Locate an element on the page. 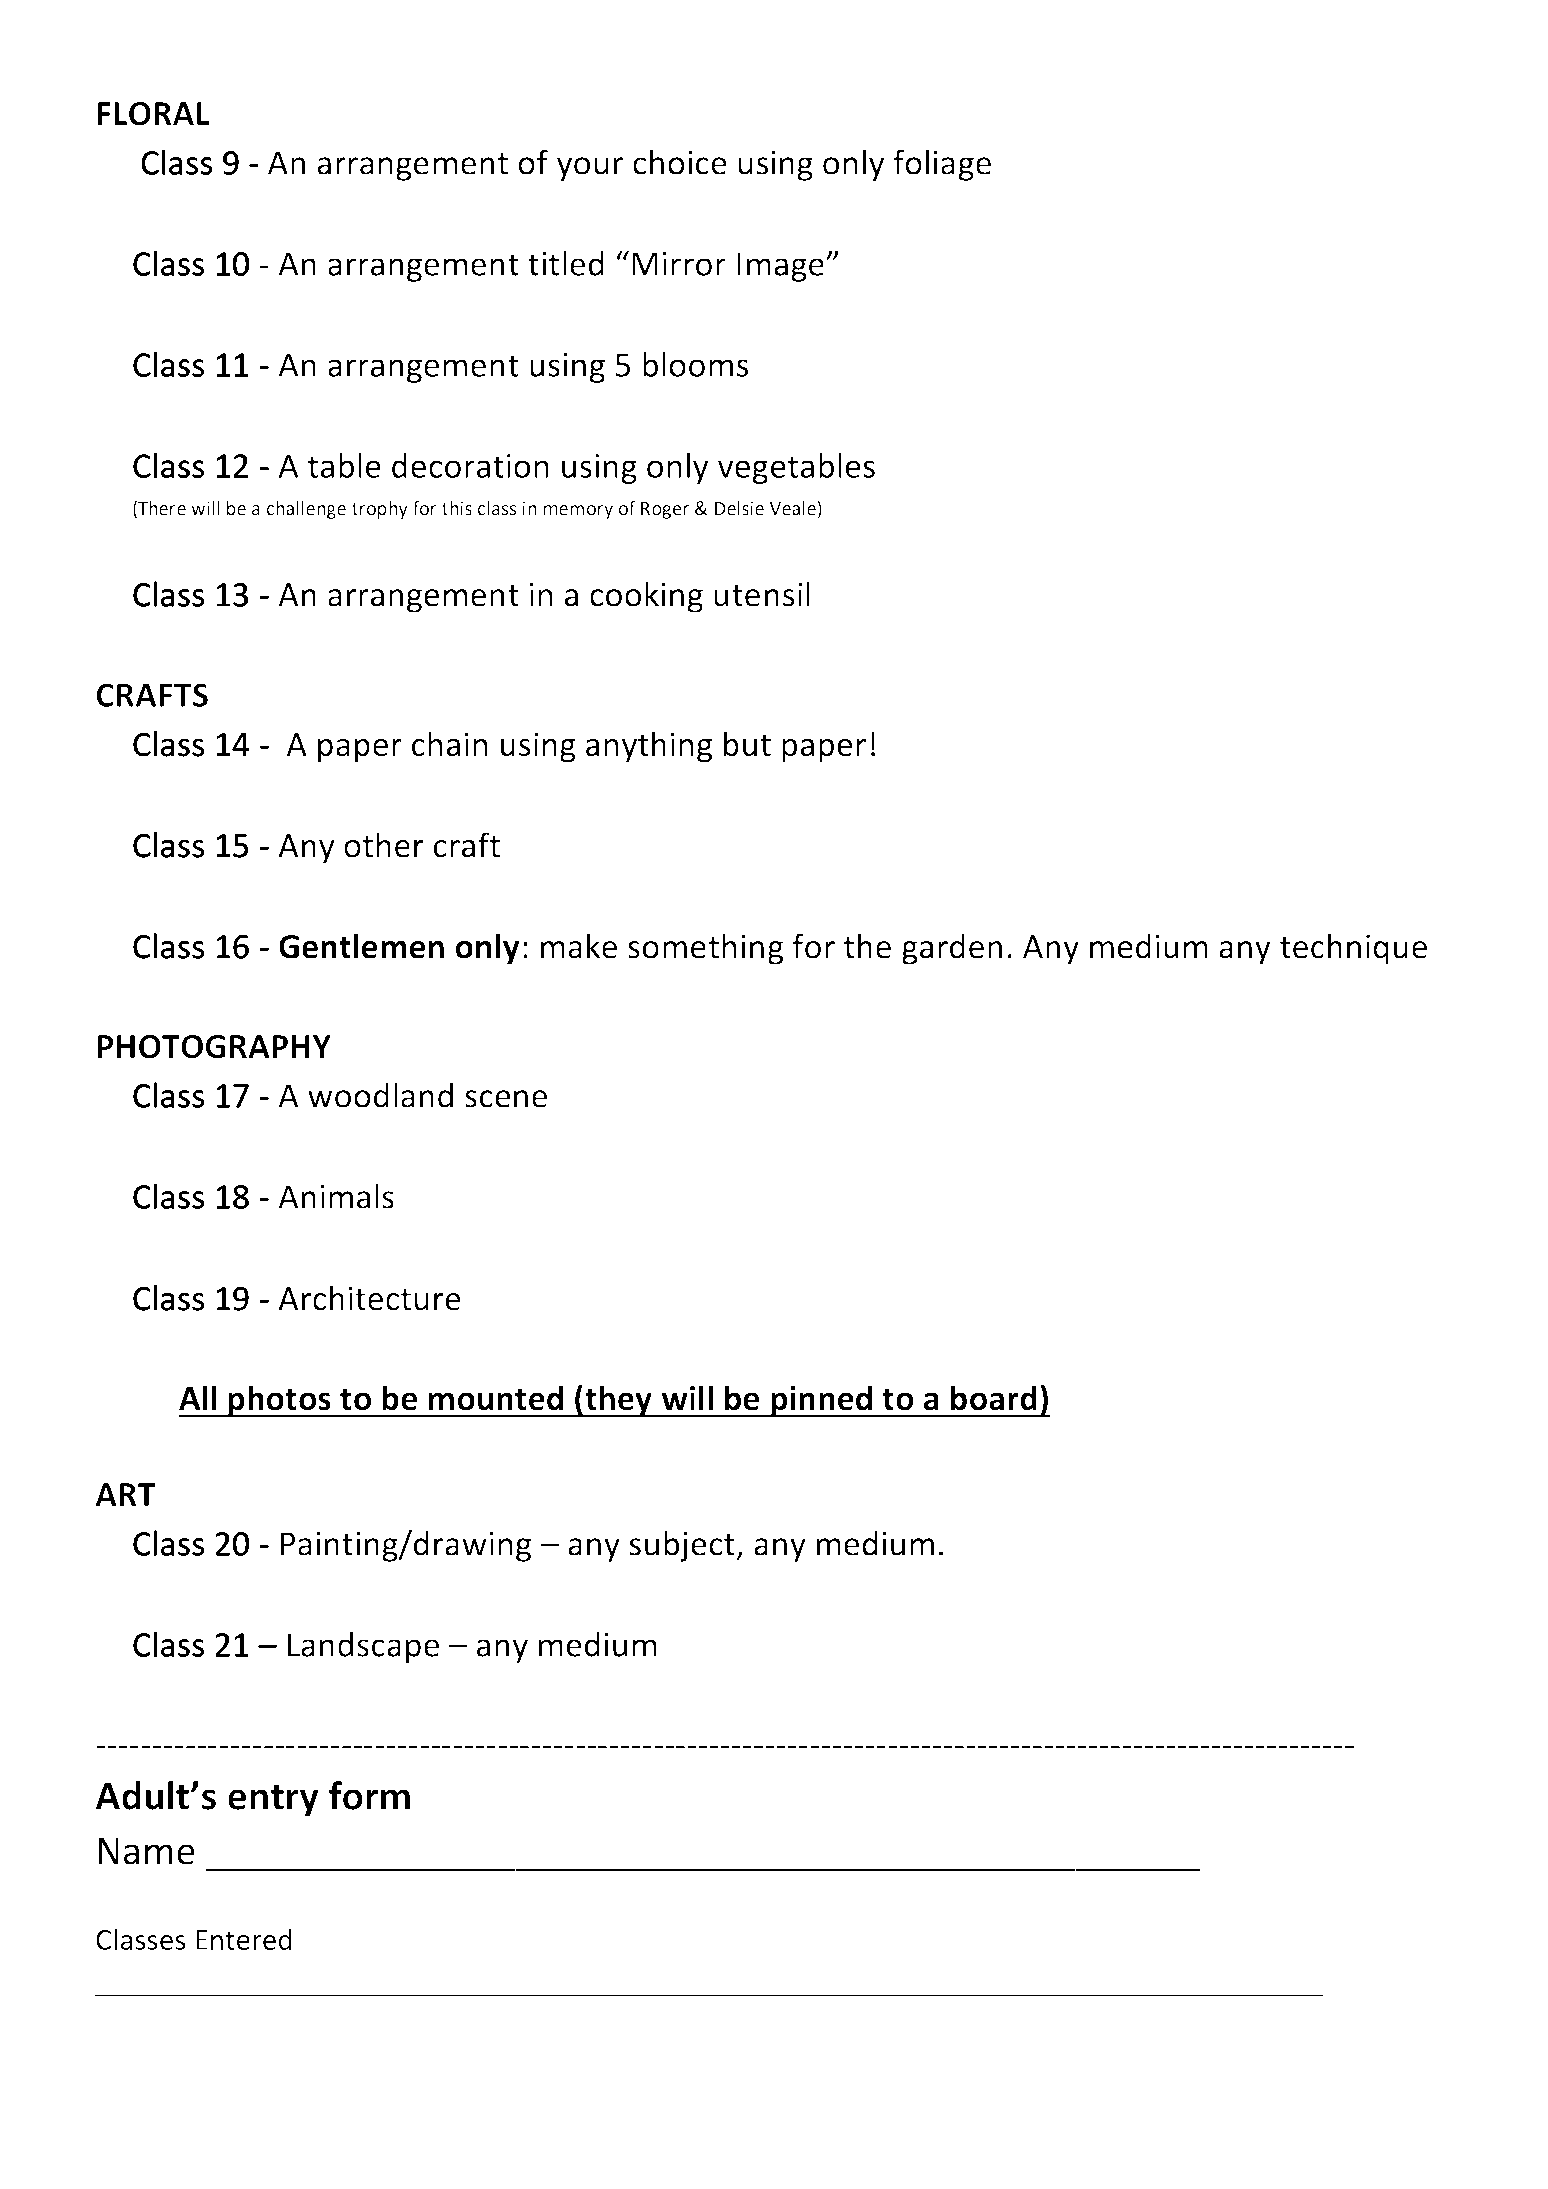 The image size is (1548, 2189). chain is located at coordinates (449, 744).
